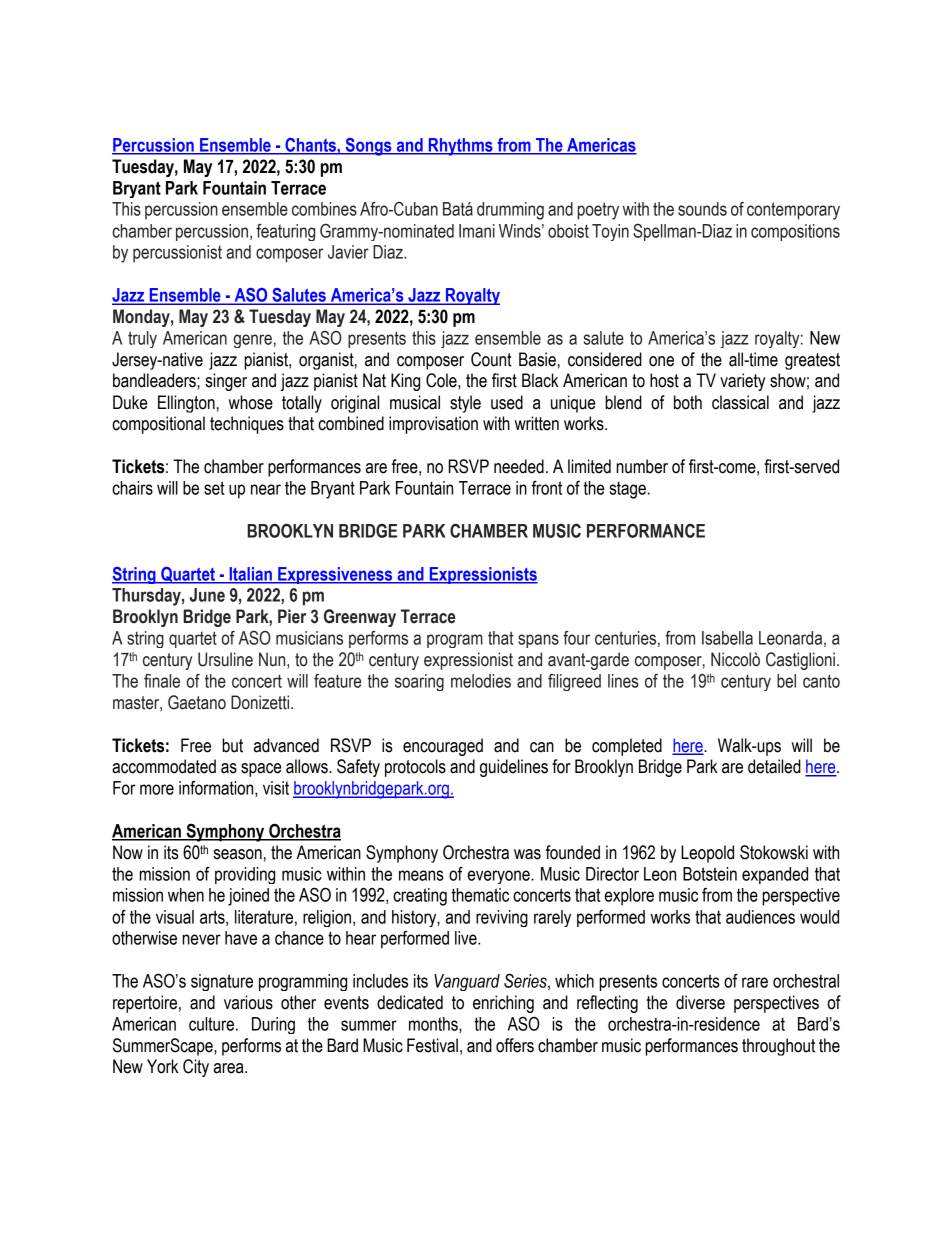 The image size is (952, 1233). What do you see at coordinates (285, 232) in the screenshot?
I see `featuring` at bounding box center [285, 232].
